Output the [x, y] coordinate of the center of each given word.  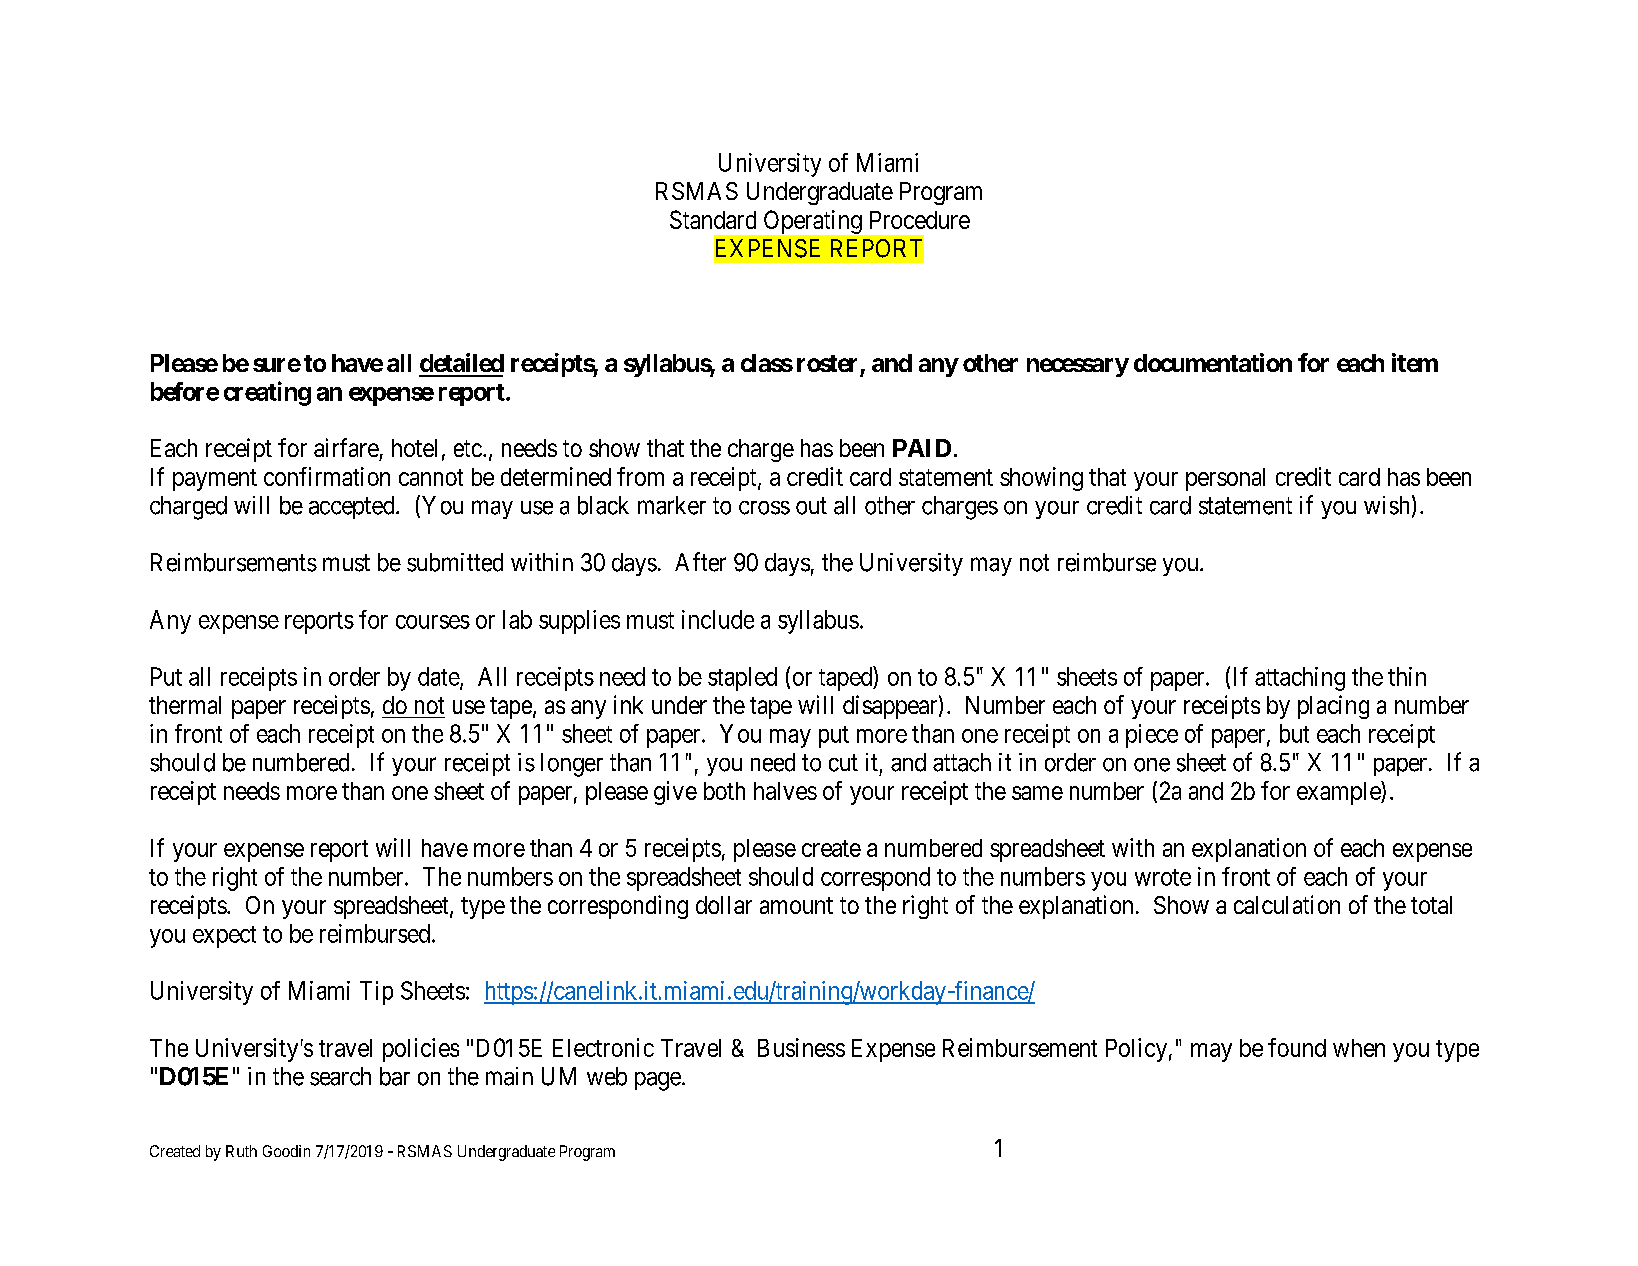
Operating [813, 222]
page [658, 1081]
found [1297, 1047]
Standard [713, 219]
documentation [1213, 362]
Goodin [286, 1151]
